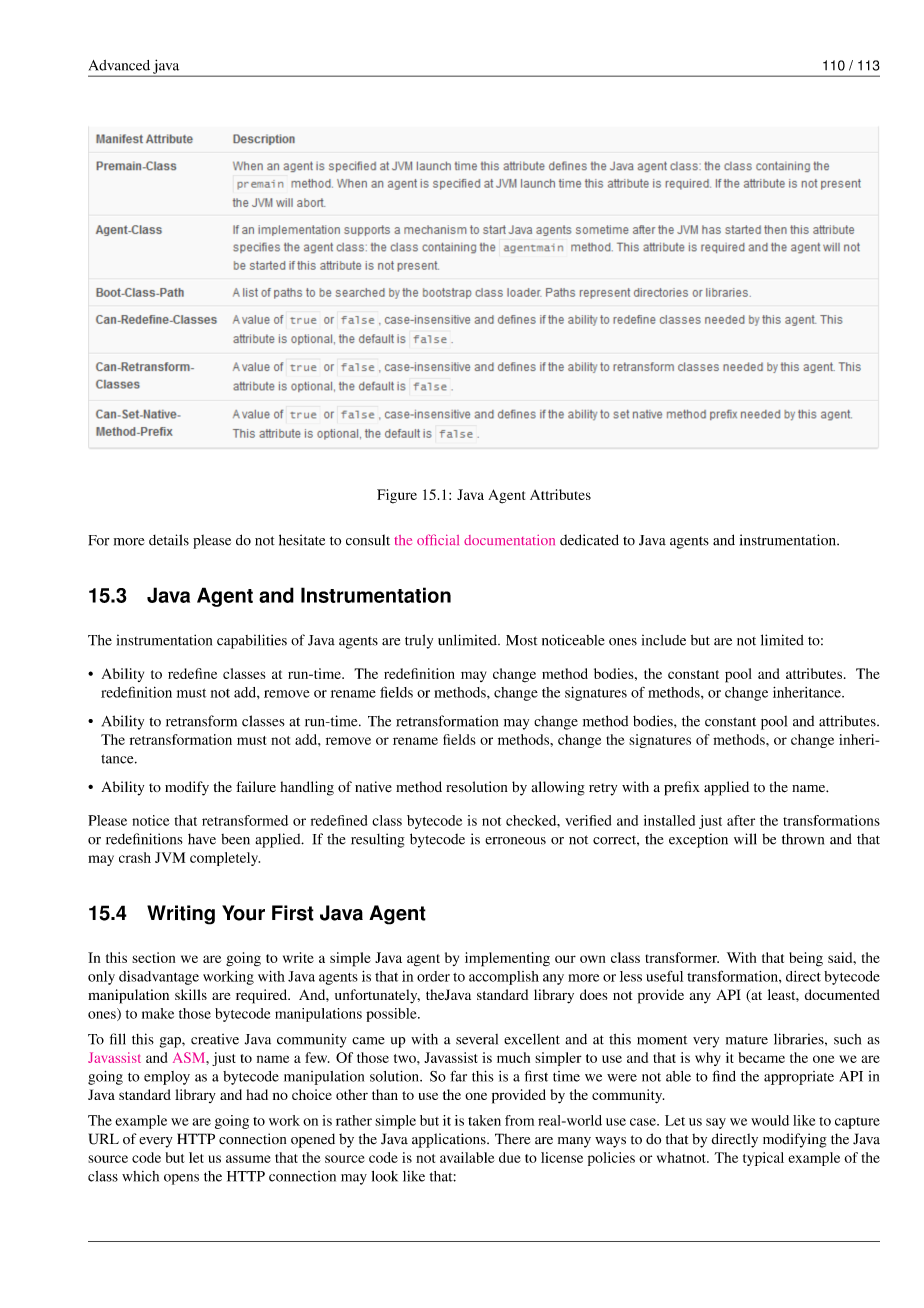 Image resolution: width=924 pixels, height=1308 pixels. What do you see at coordinates (682, 788) in the screenshot?
I see `prefix` at bounding box center [682, 788].
